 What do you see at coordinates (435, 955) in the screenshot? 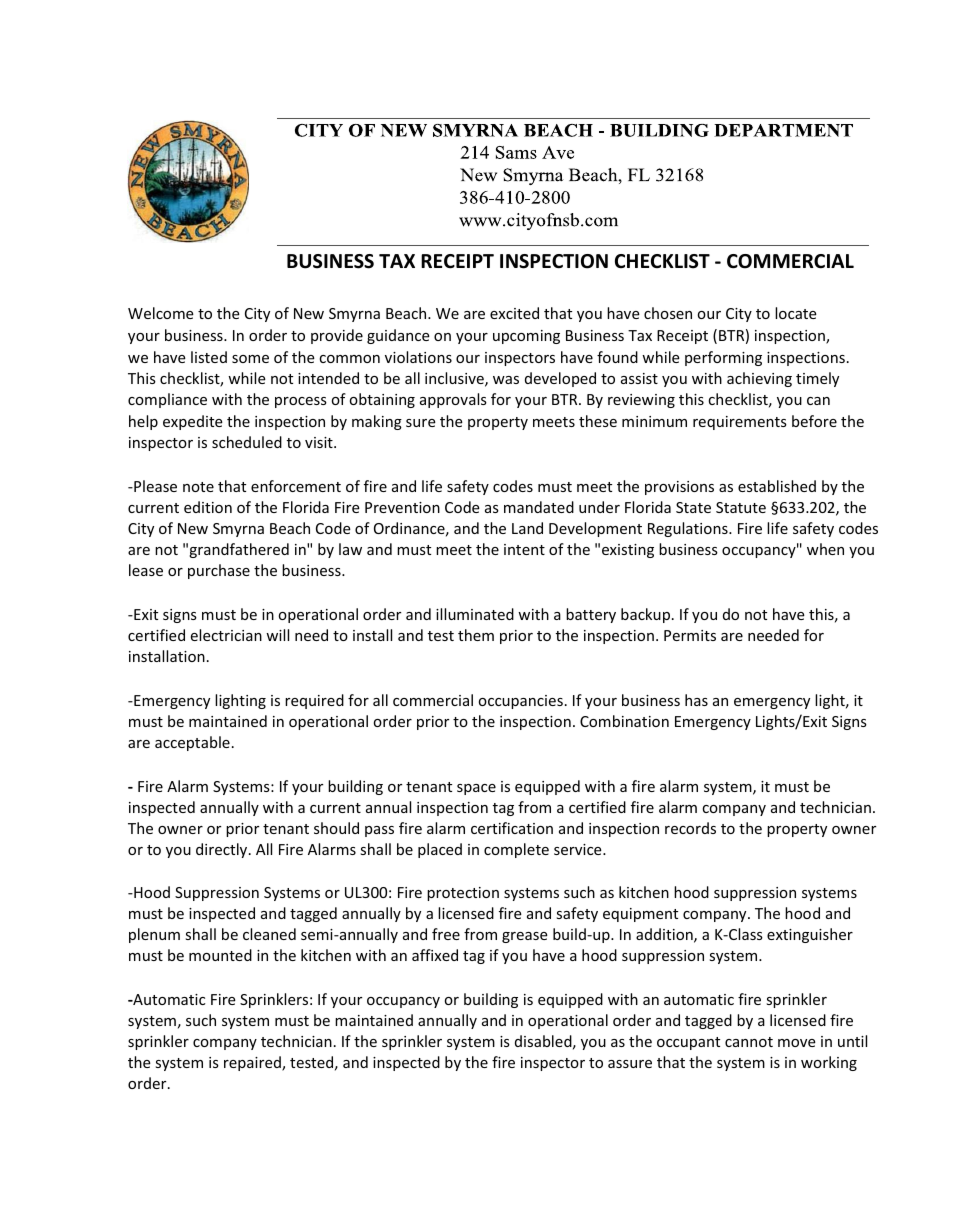
I see `affixed` at bounding box center [435, 955].
